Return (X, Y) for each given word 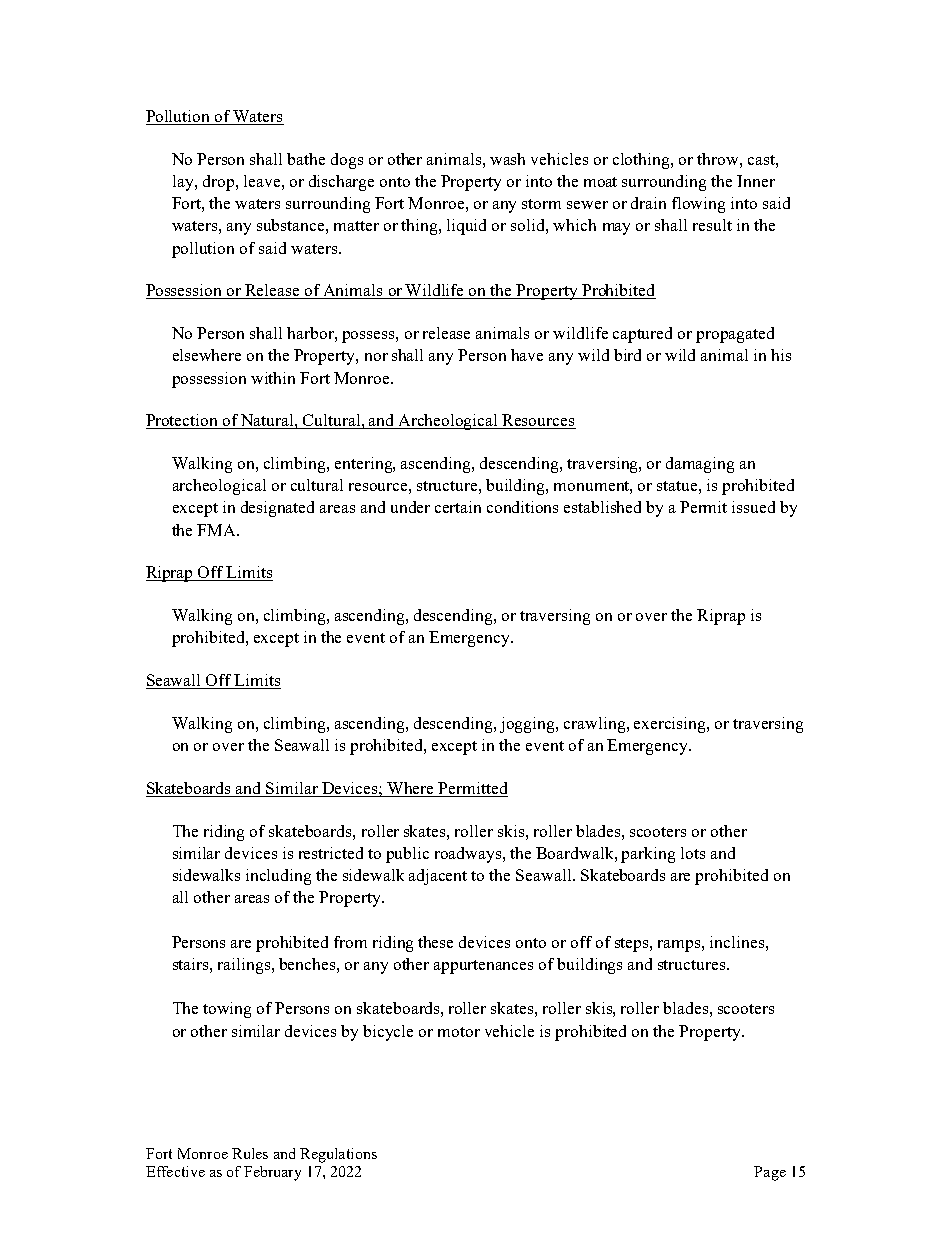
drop (220, 183)
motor (459, 1032)
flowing (698, 205)
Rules (250, 1153)
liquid (466, 227)
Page (770, 1173)
